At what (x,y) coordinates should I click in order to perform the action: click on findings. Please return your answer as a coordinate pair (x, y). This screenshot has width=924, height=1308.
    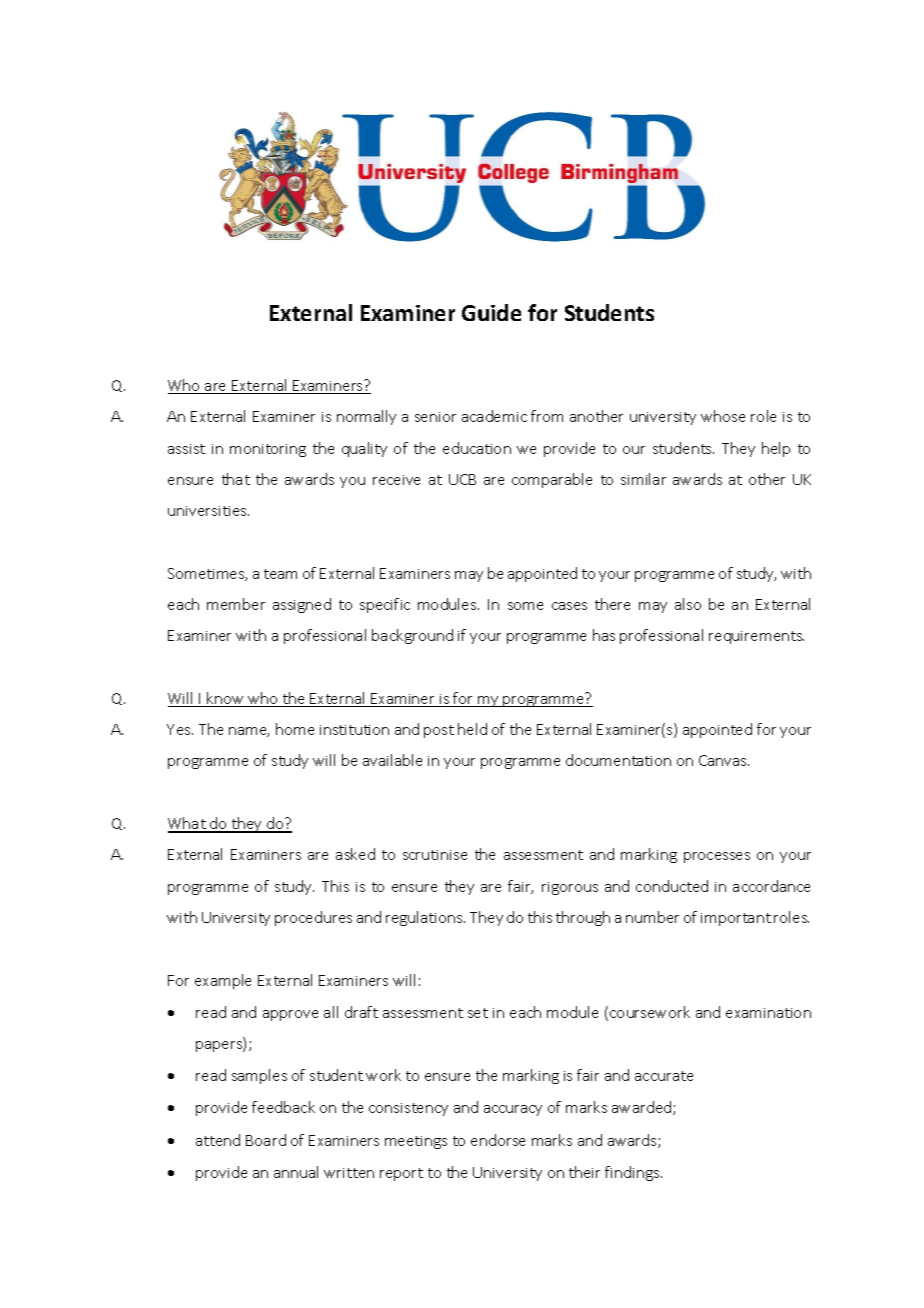
    Looking at the image, I should click on (633, 1173).
